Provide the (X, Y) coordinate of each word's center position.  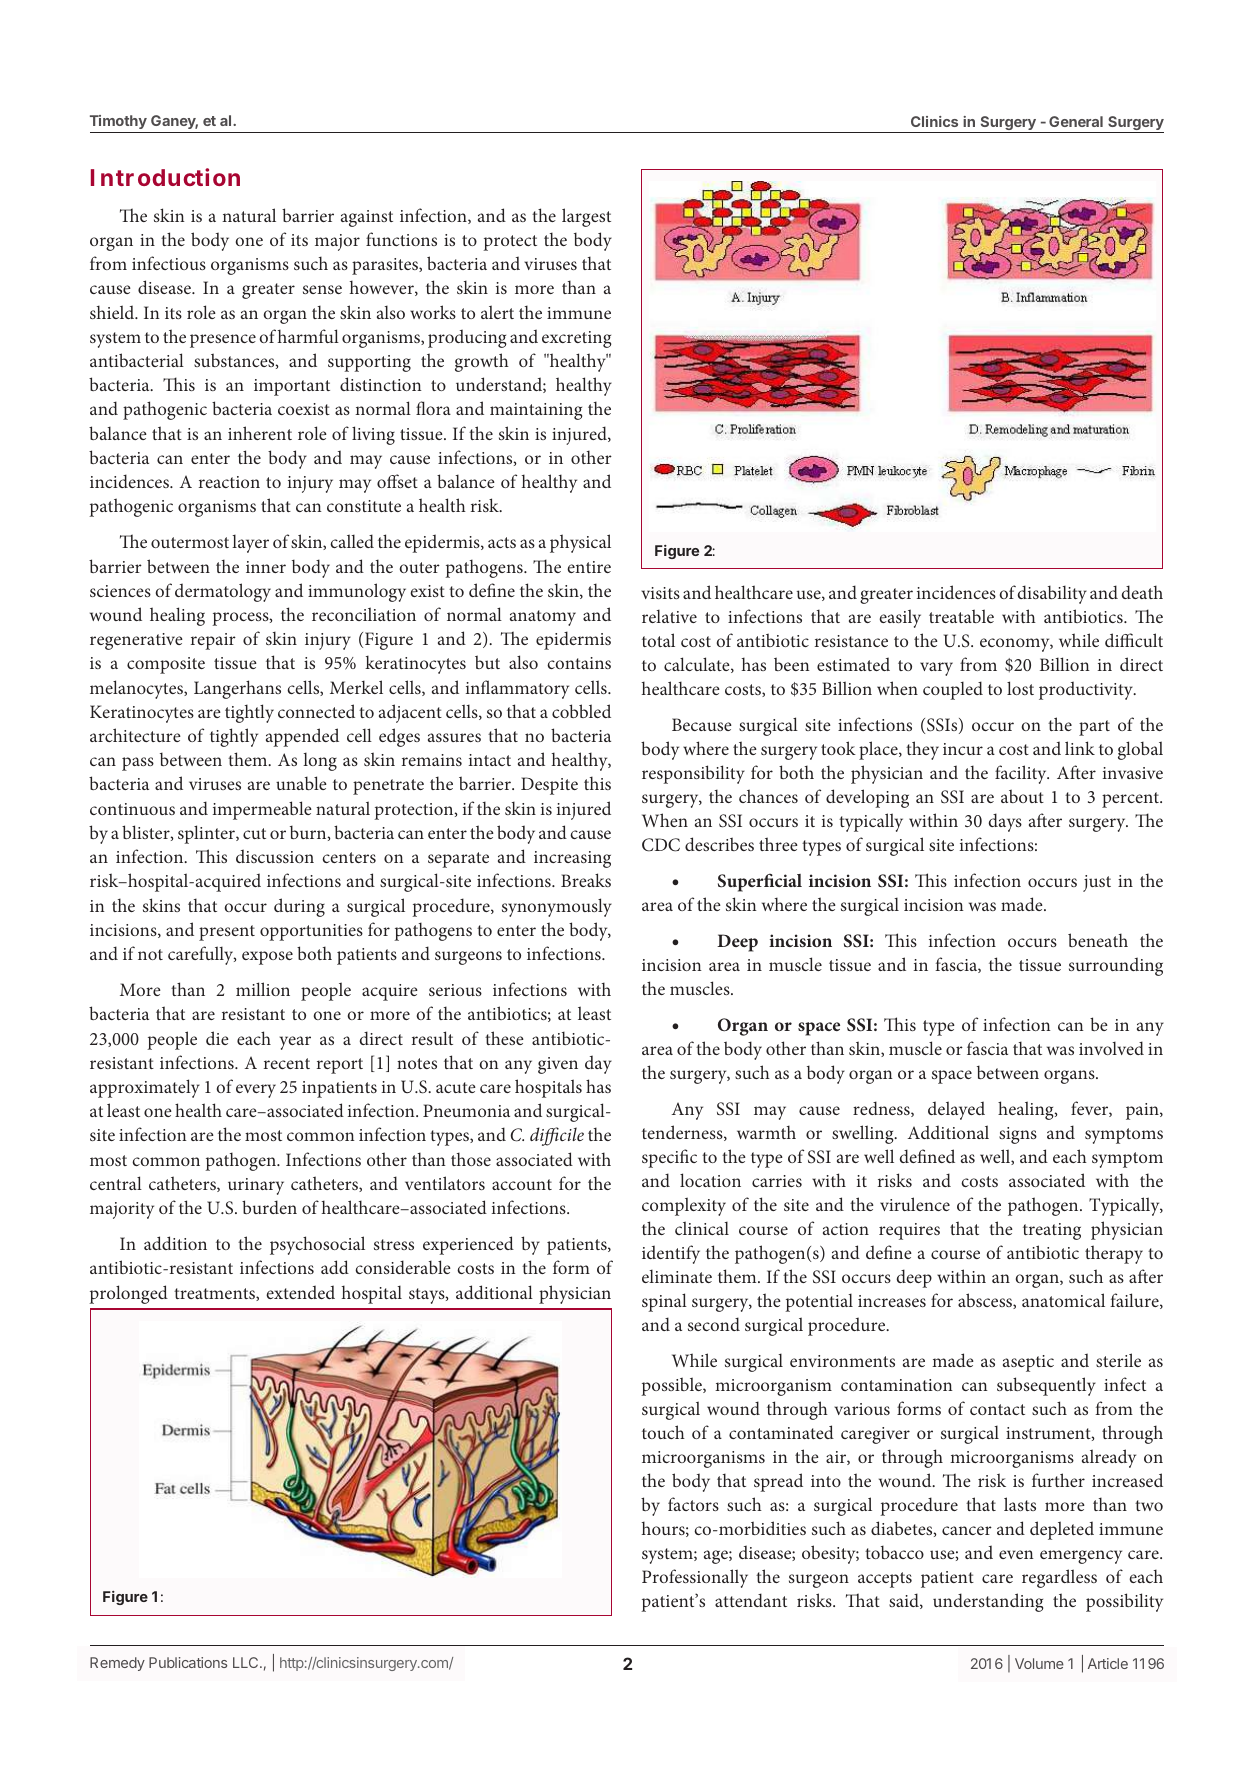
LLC (247, 1662)
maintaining (536, 411)
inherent (260, 433)
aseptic (1028, 1363)
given (558, 1065)
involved (1111, 1048)
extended (300, 1292)
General (1076, 121)
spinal (664, 1302)
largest (586, 217)
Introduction (165, 177)
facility (1022, 774)
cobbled (581, 711)
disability (1052, 594)
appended (302, 737)
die (217, 1038)
